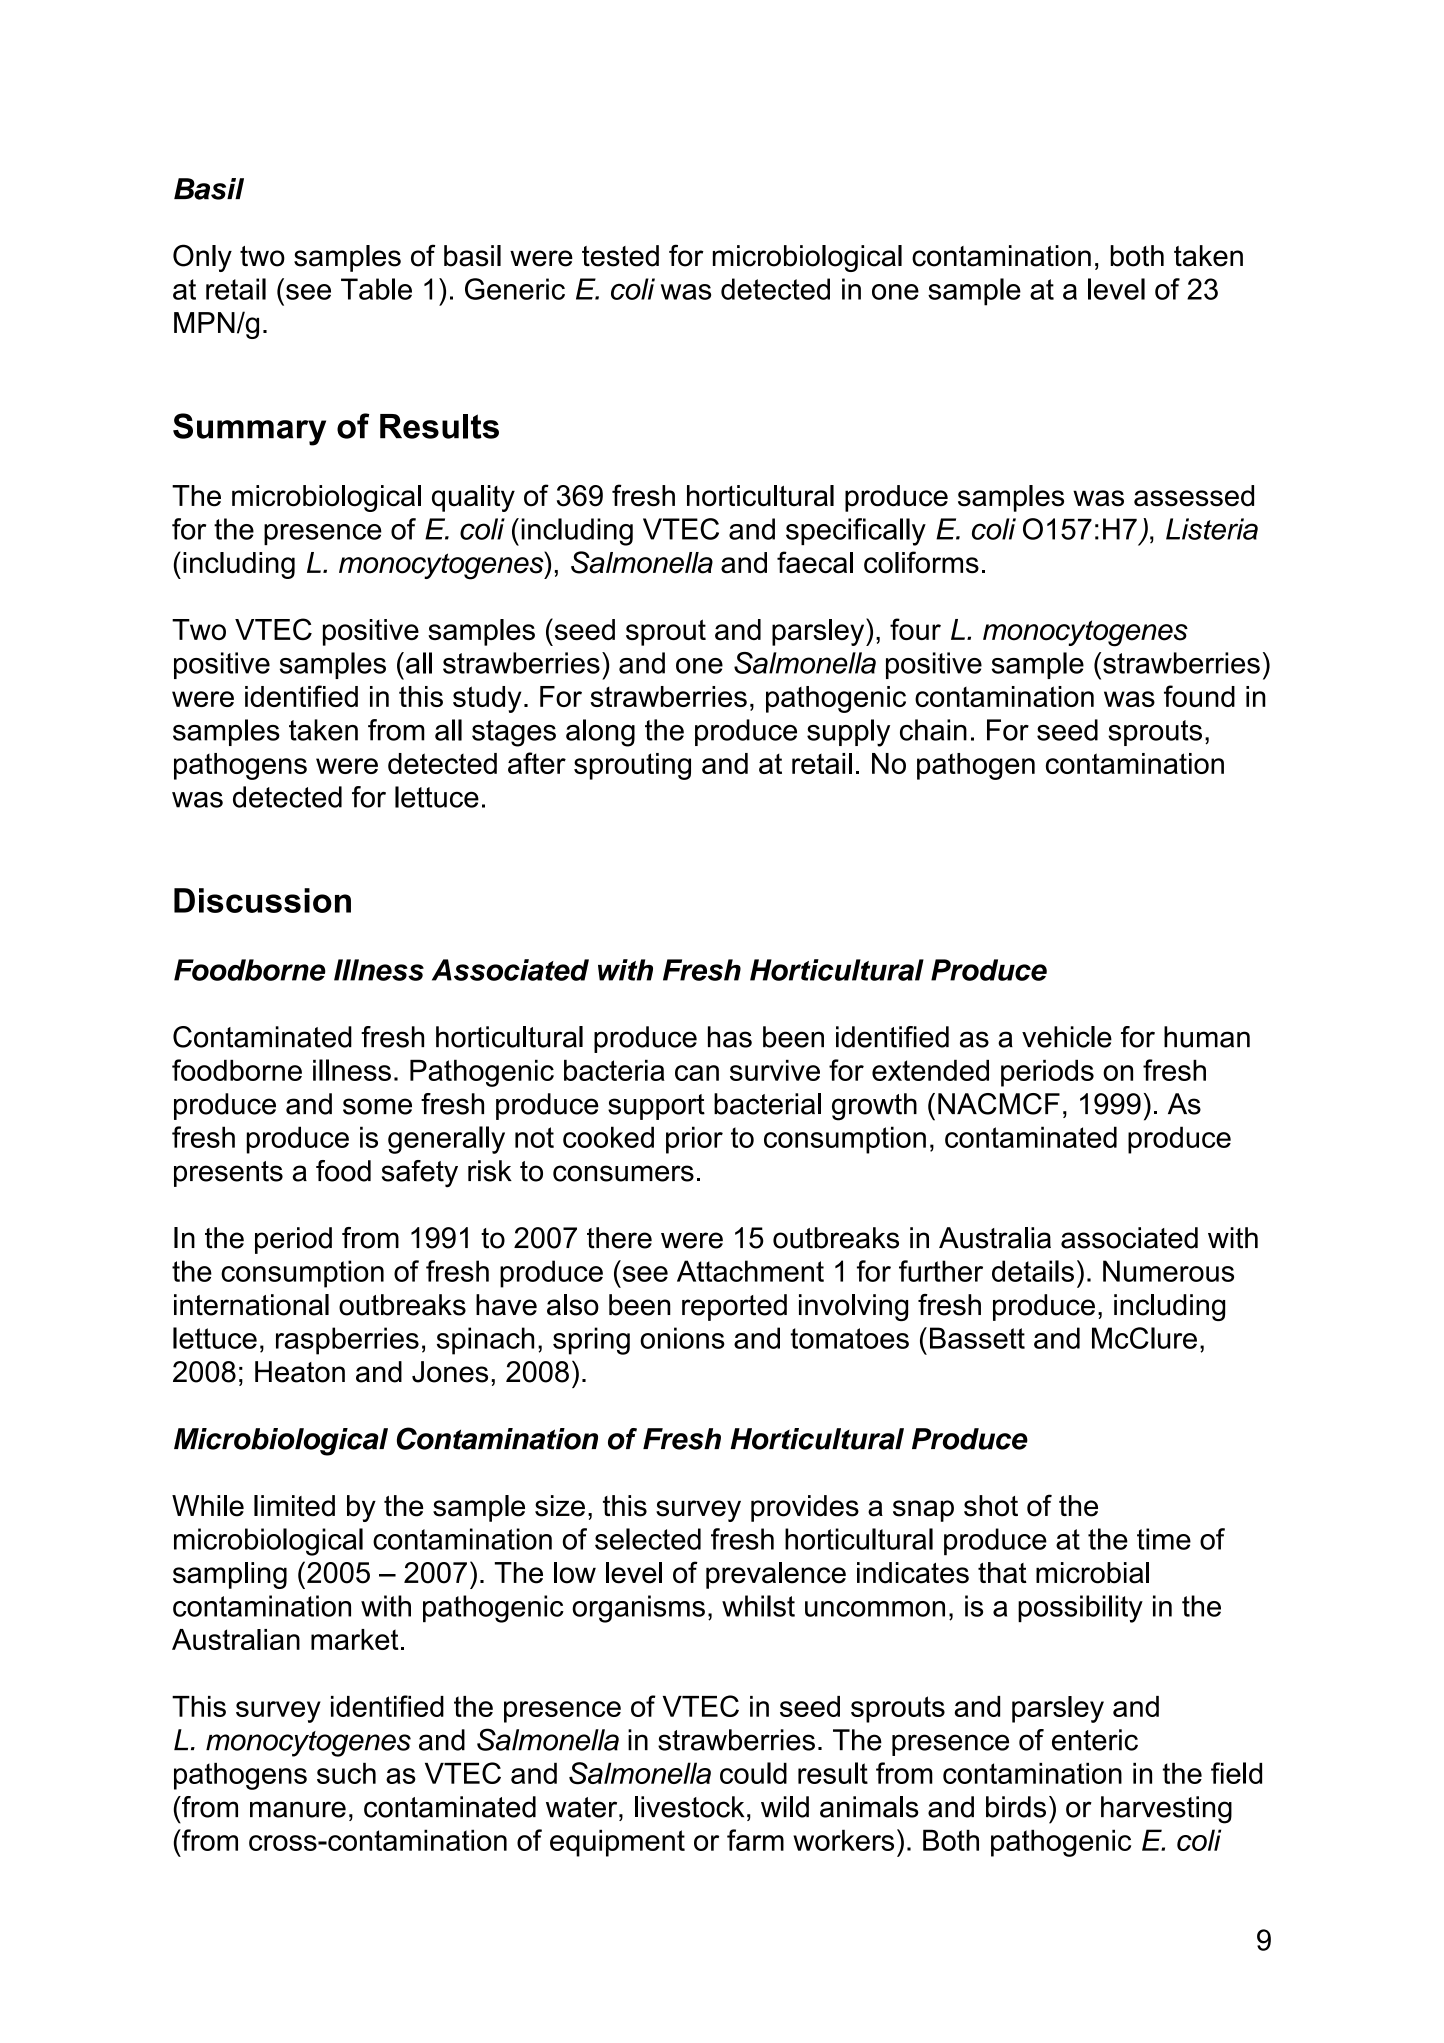  I want to click on assessed, so click(1194, 496).
